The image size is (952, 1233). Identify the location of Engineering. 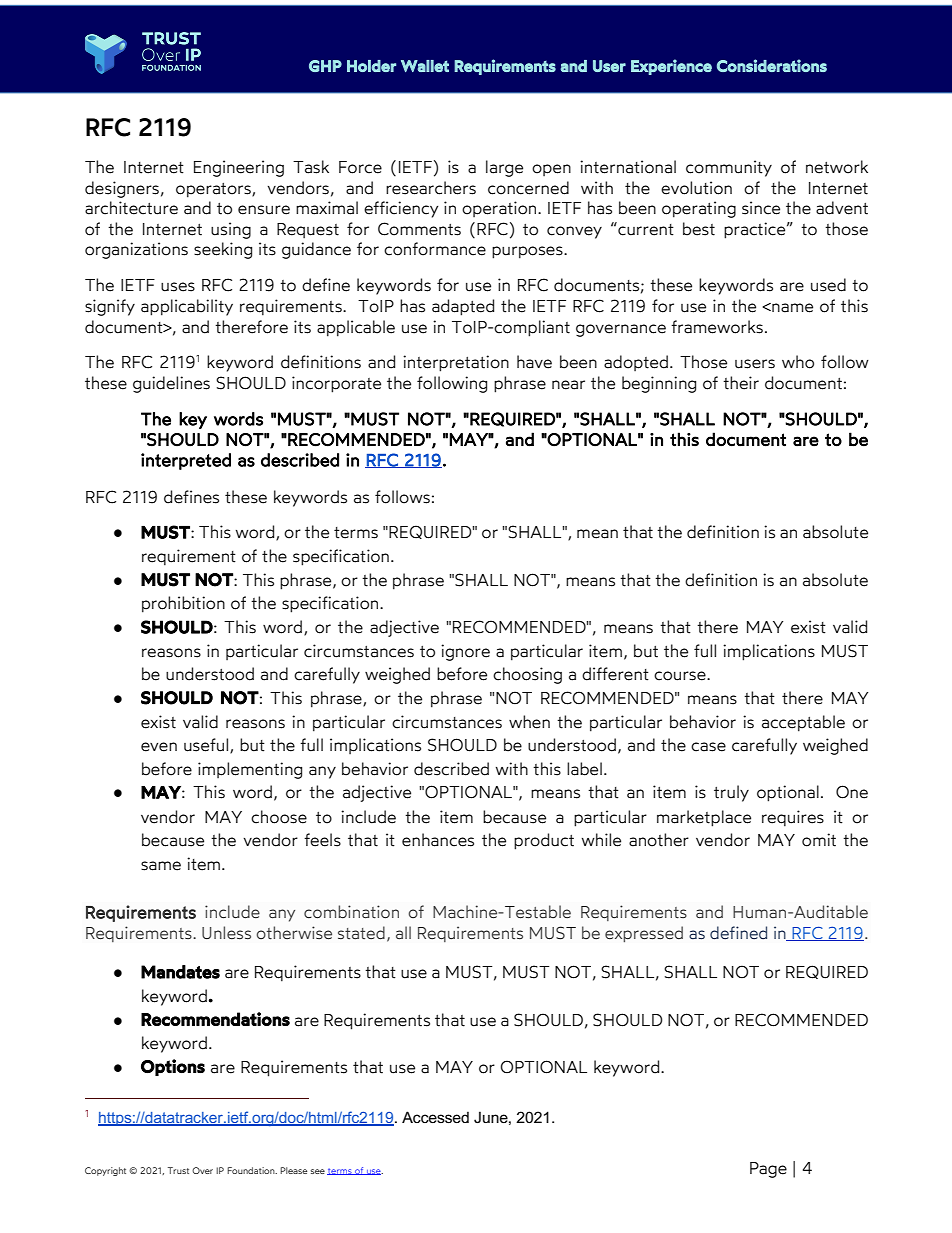
(239, 168).
